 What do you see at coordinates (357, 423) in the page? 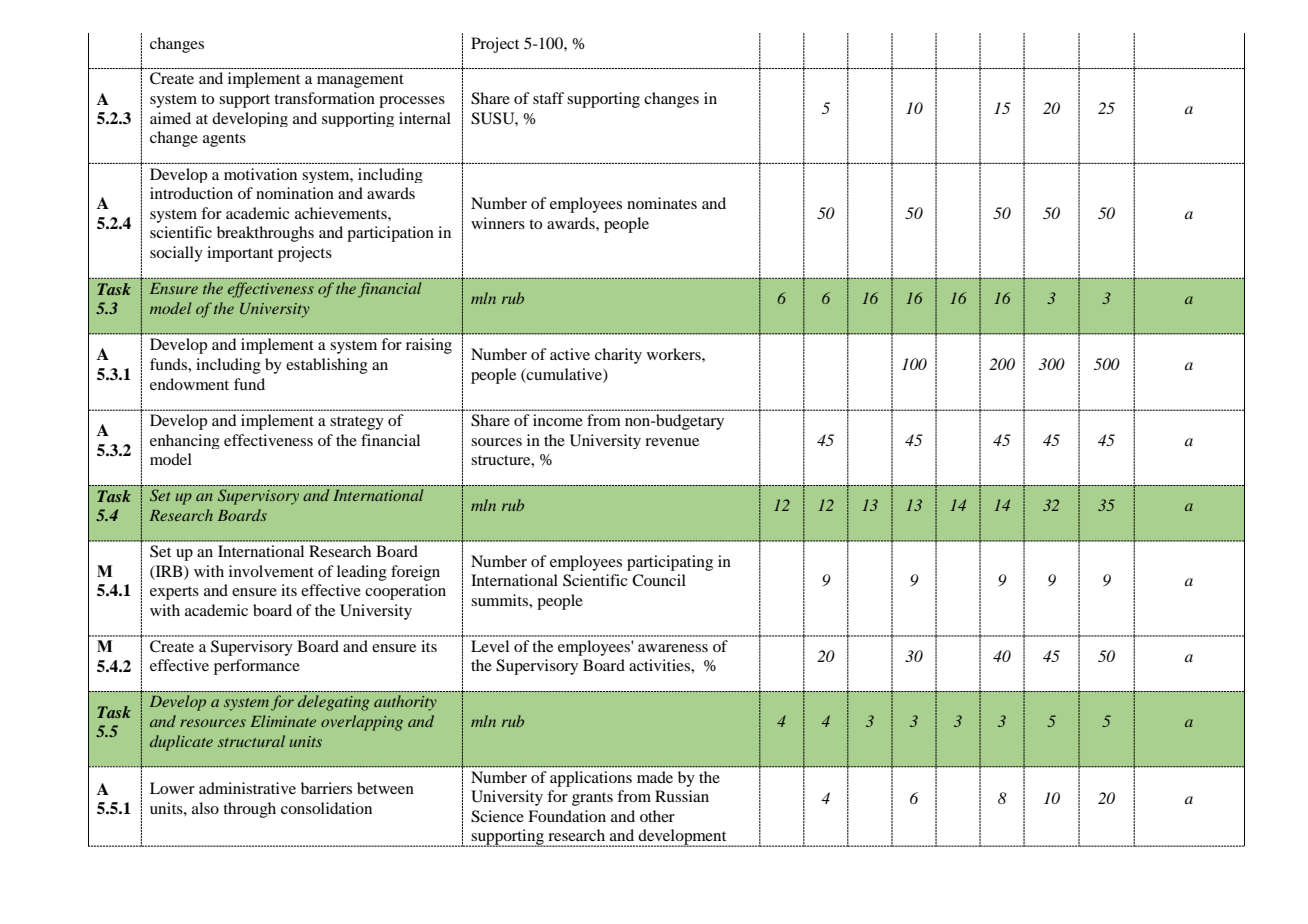
I see `strategy` at bounding box center [357, 423].
